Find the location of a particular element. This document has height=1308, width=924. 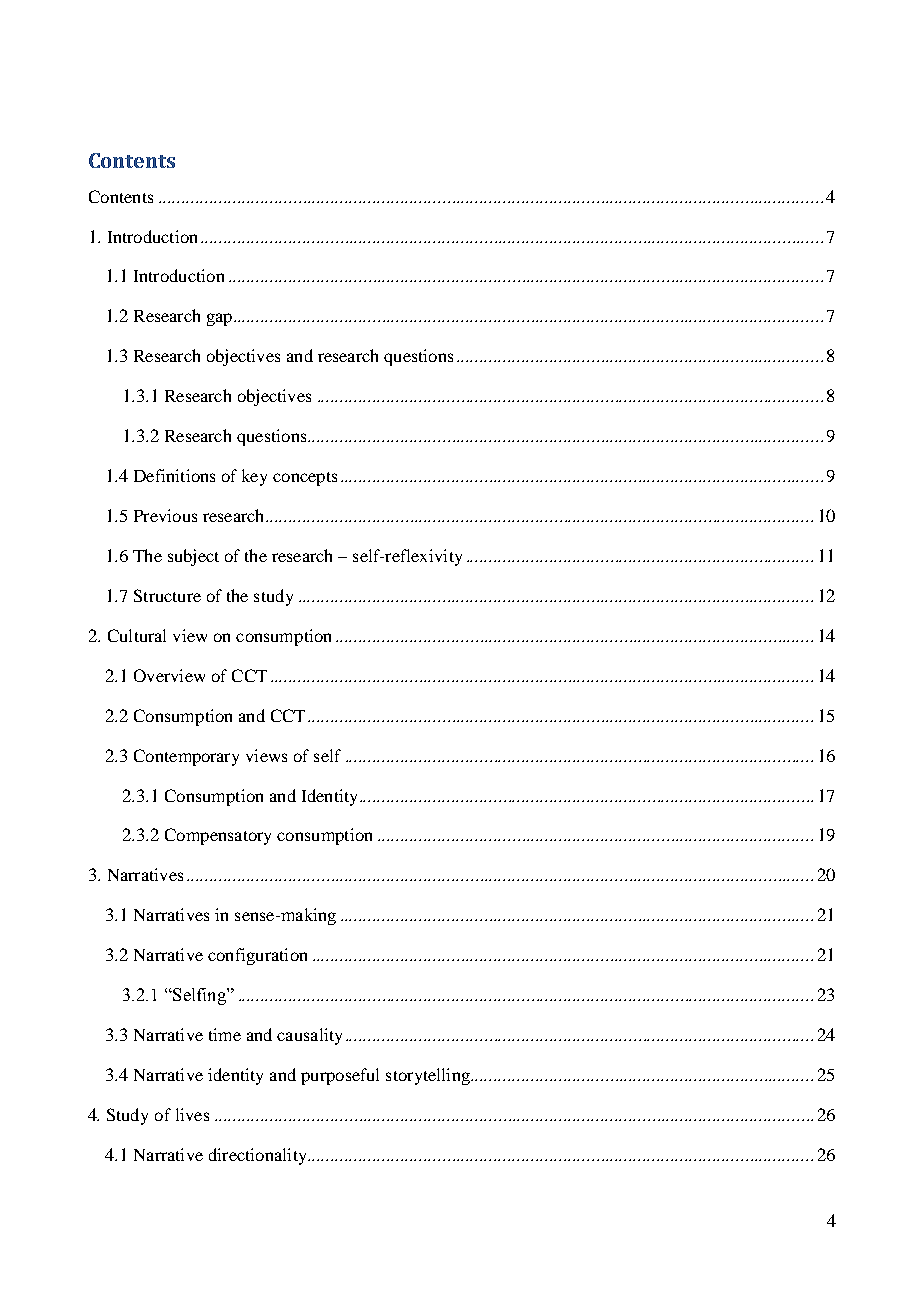

Previous is located at coordinates (165, 515).
